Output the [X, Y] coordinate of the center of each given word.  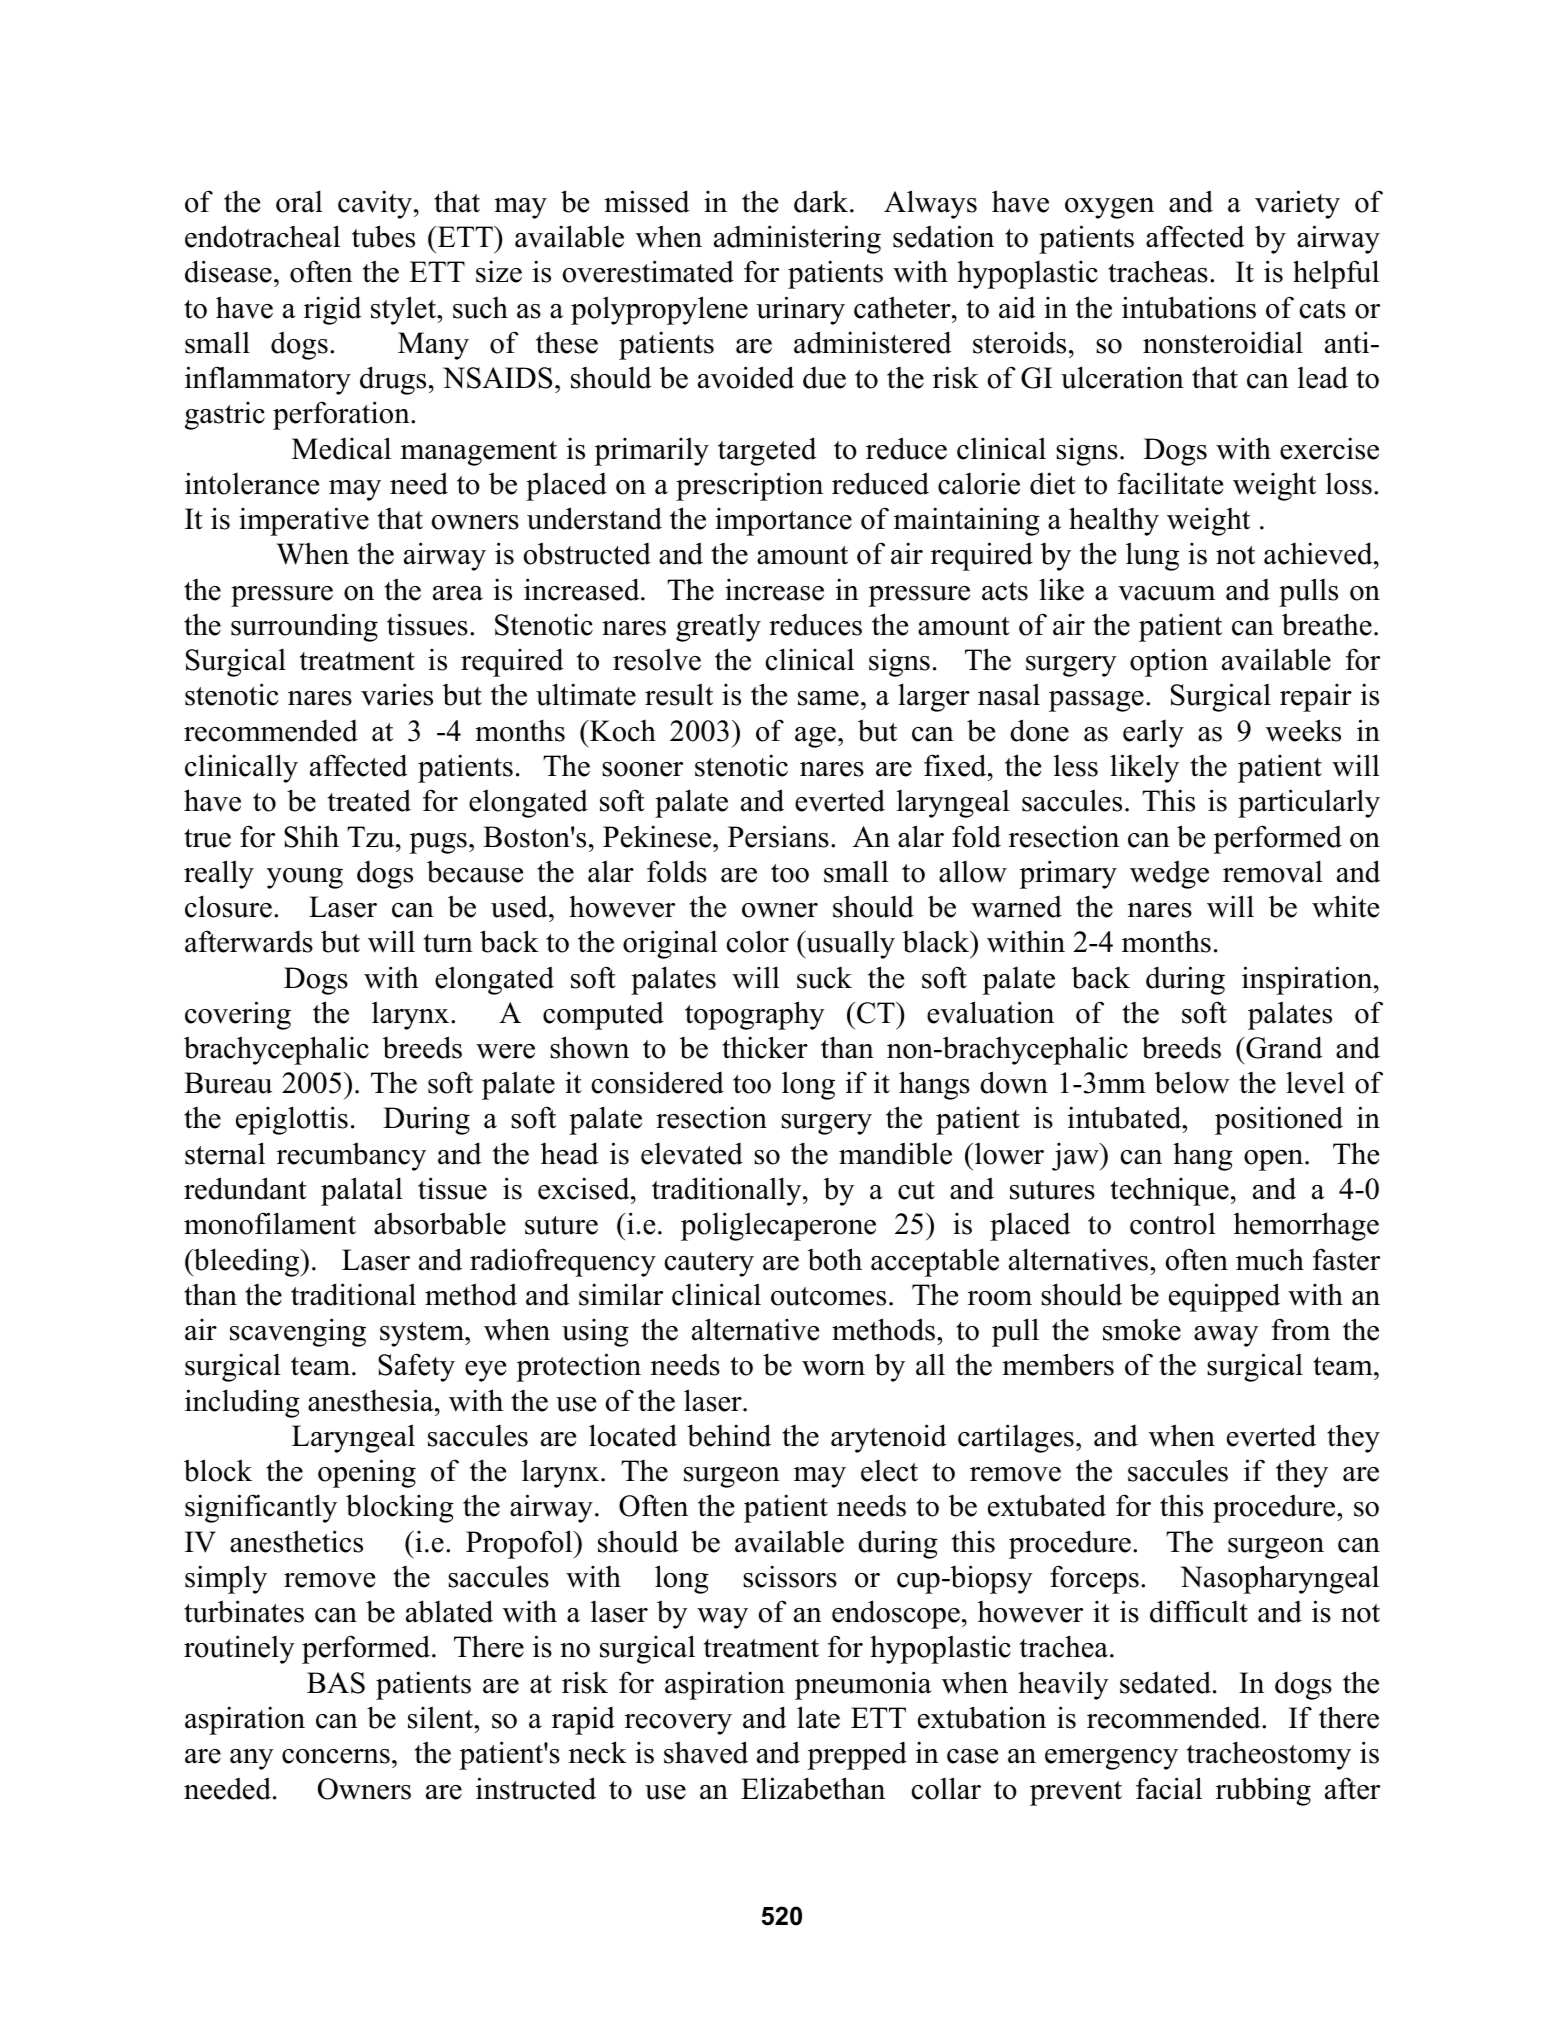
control [1173, 1223]
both [835, 1259]
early [1153, 734]
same [828, 698]
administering [797, 239]
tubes [383, 236]
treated [369, 801]
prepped [857, 1755]
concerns [336, 1756]
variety [1297, 204]
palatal [362, 1191]
